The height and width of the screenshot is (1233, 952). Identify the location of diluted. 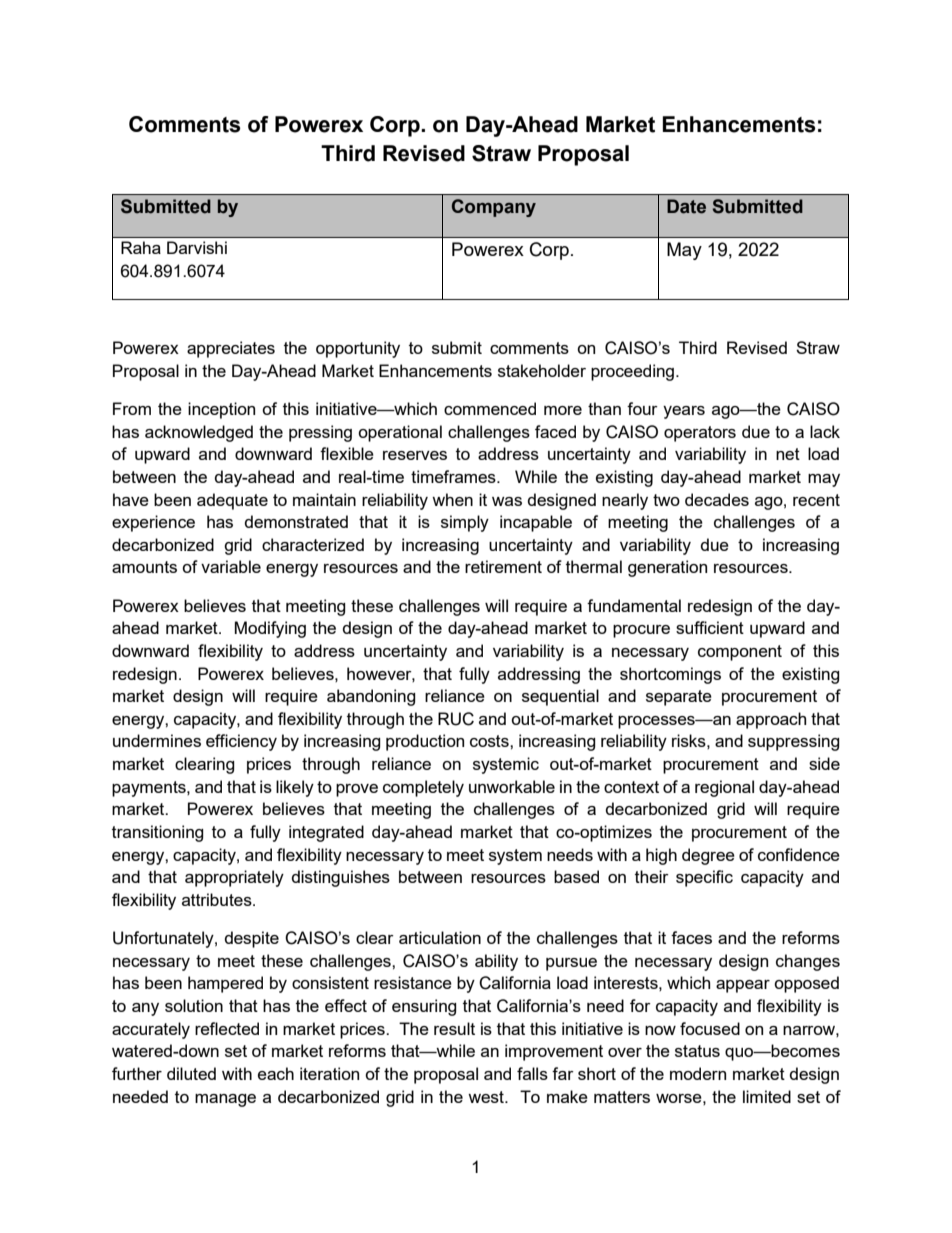
(191, 1073).
